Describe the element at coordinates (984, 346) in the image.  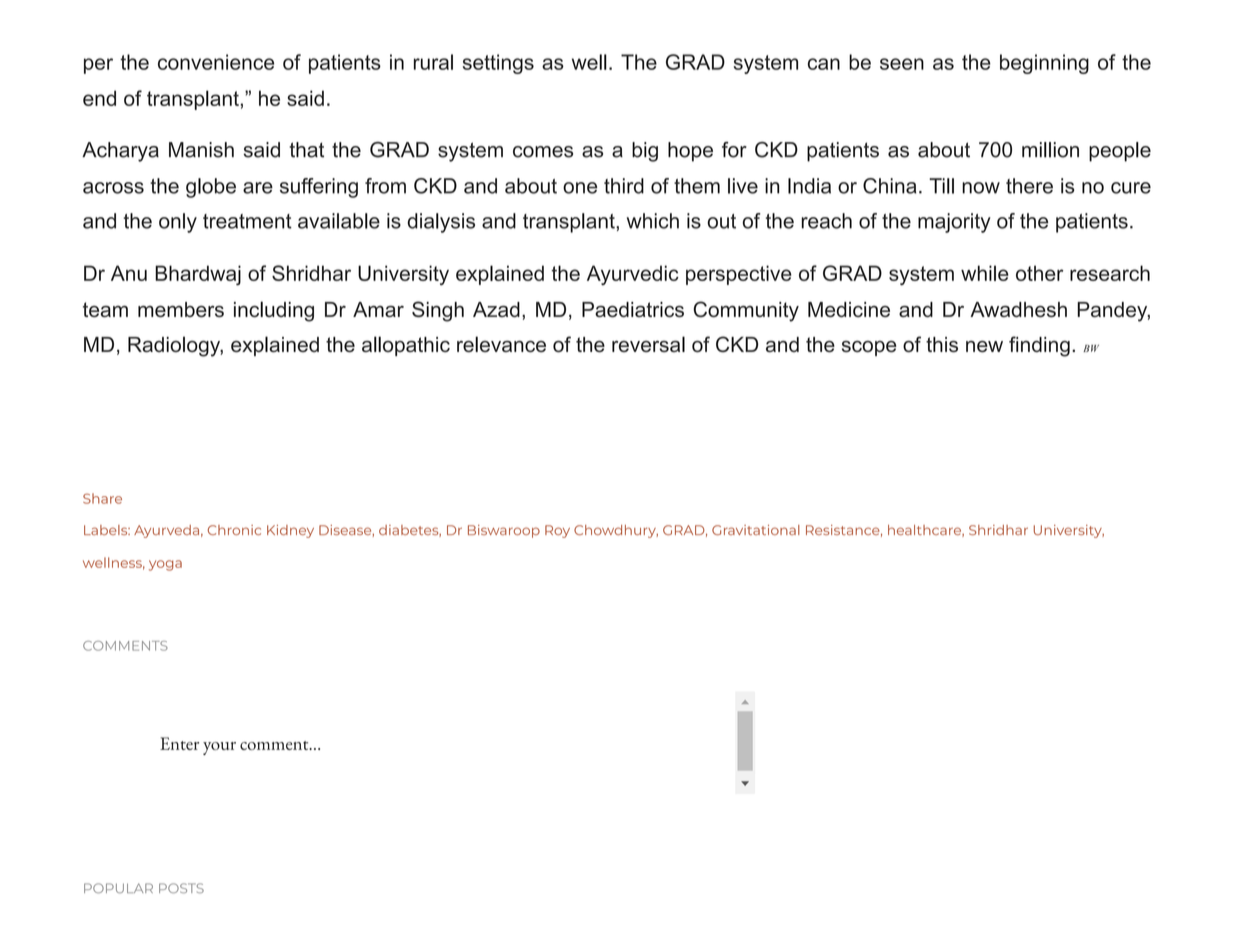
I see `new` at that location.
